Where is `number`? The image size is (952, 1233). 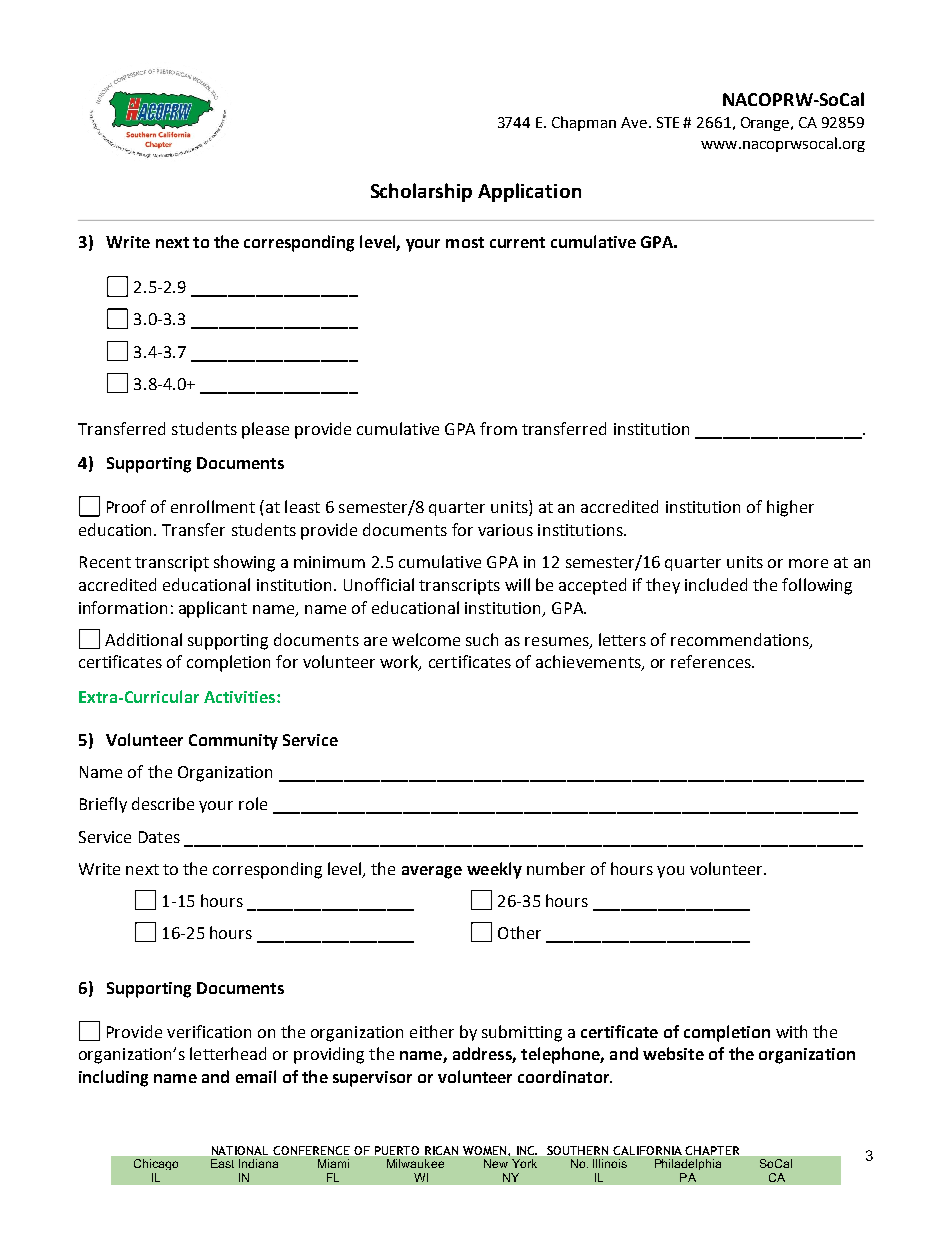 number is located at coordinates (556, 868).
